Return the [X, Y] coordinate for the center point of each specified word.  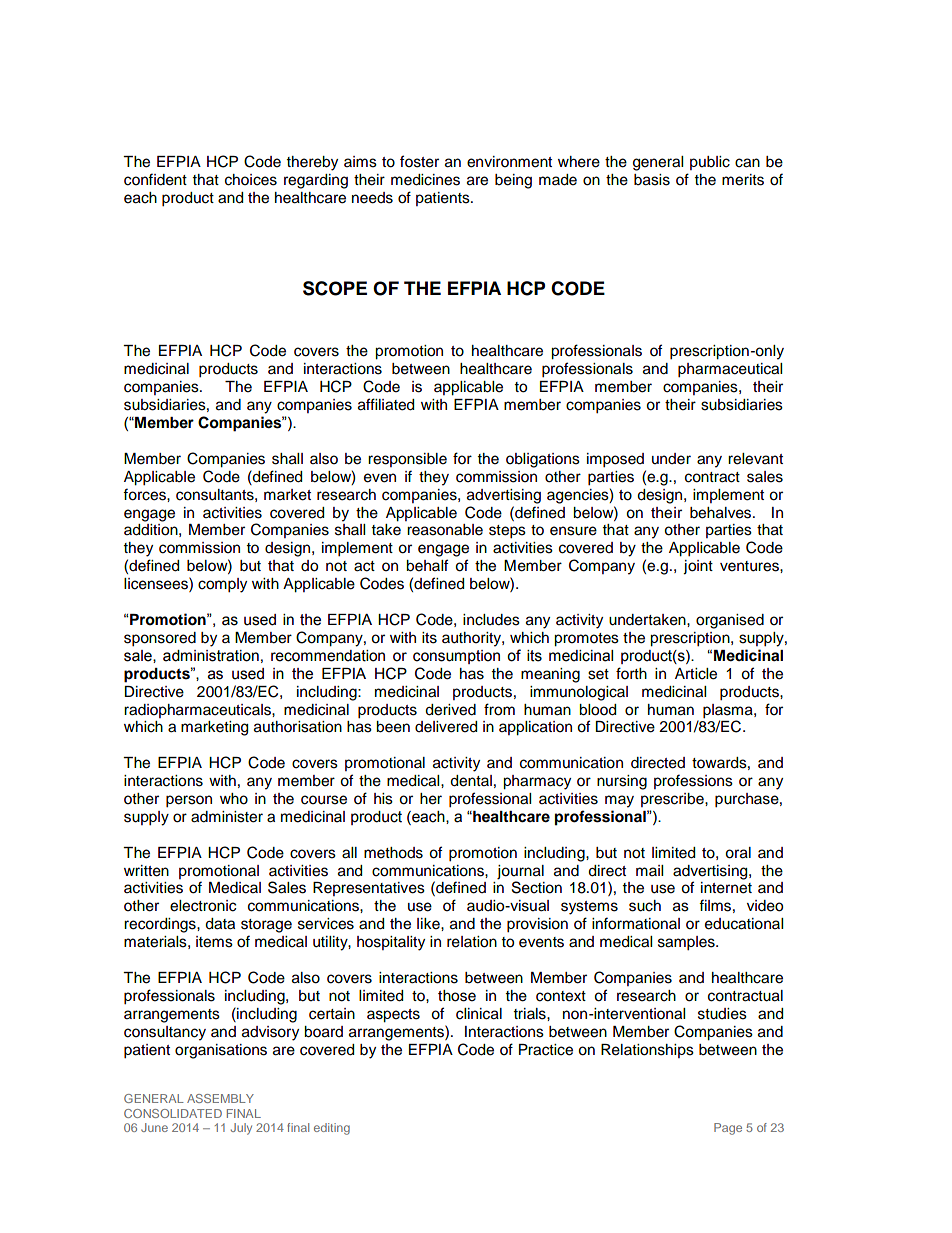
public [710, 163]
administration [211, 656]
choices [251, 180]
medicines [425, 180]
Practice [546, 1050]
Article [696, 674]
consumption [456, 657]
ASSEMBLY [220, 1098]
